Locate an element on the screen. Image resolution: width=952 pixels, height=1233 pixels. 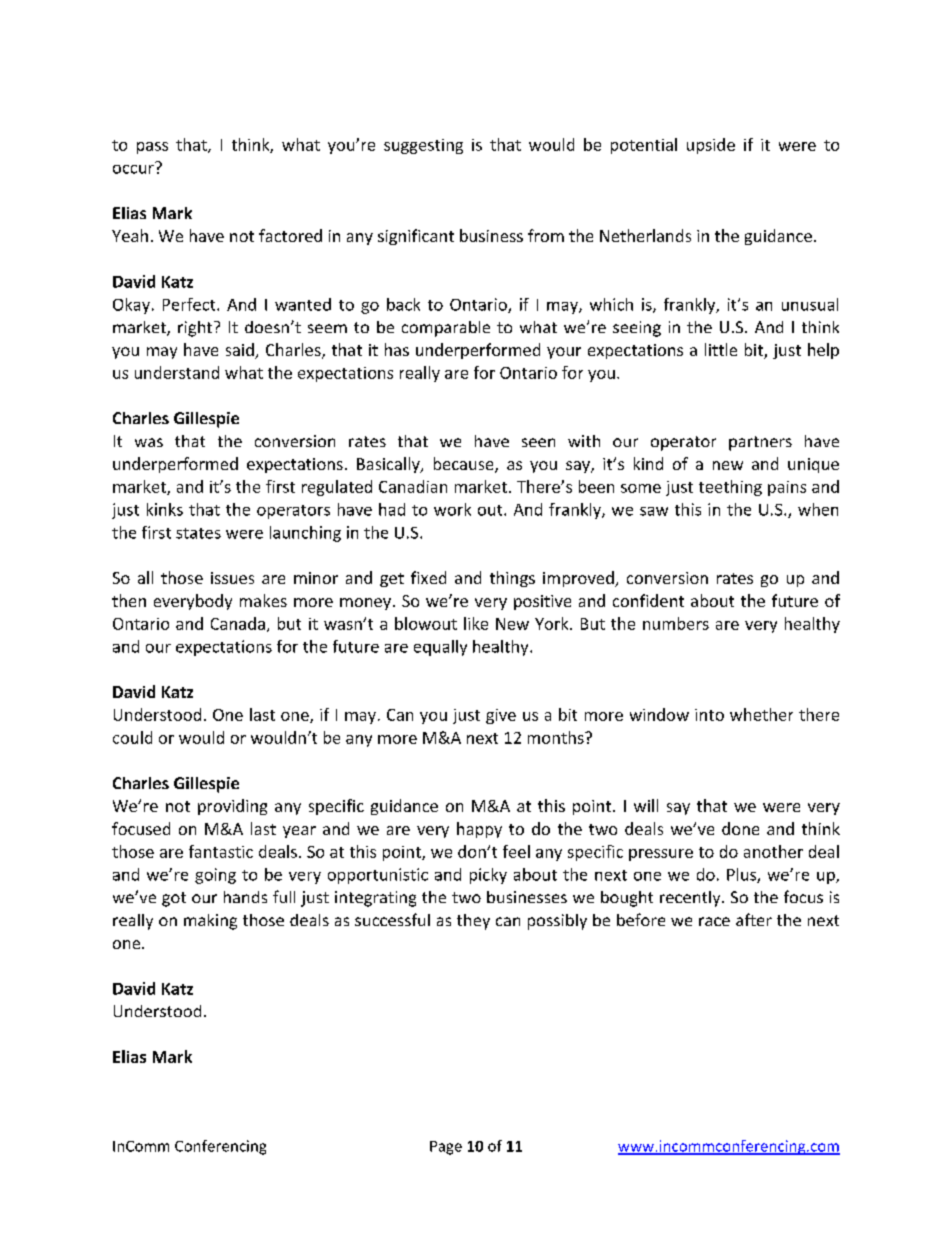
Page is located at coordinates (446, 1148).
